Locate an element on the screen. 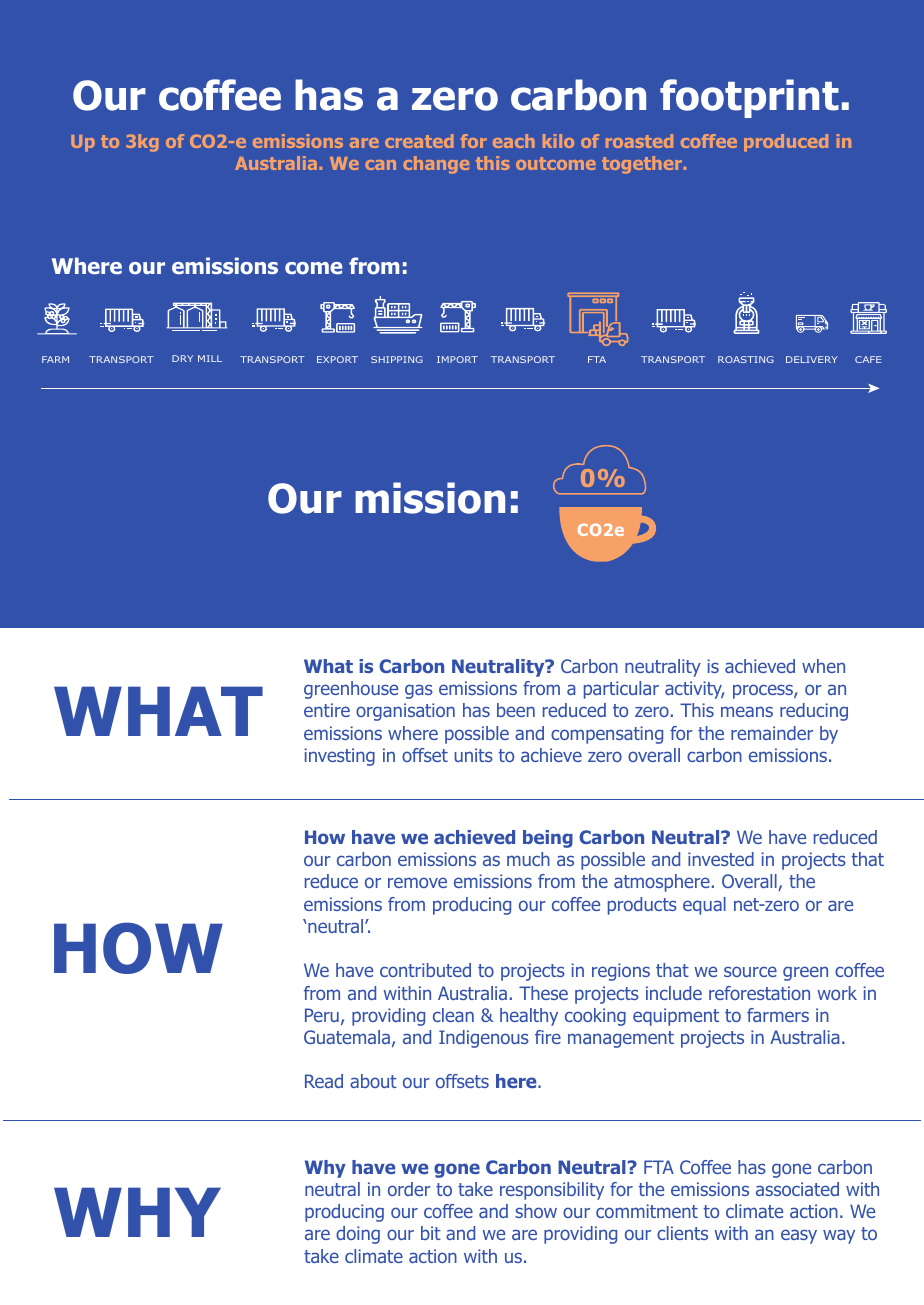  associated is located at coordinates (797, 1189).
